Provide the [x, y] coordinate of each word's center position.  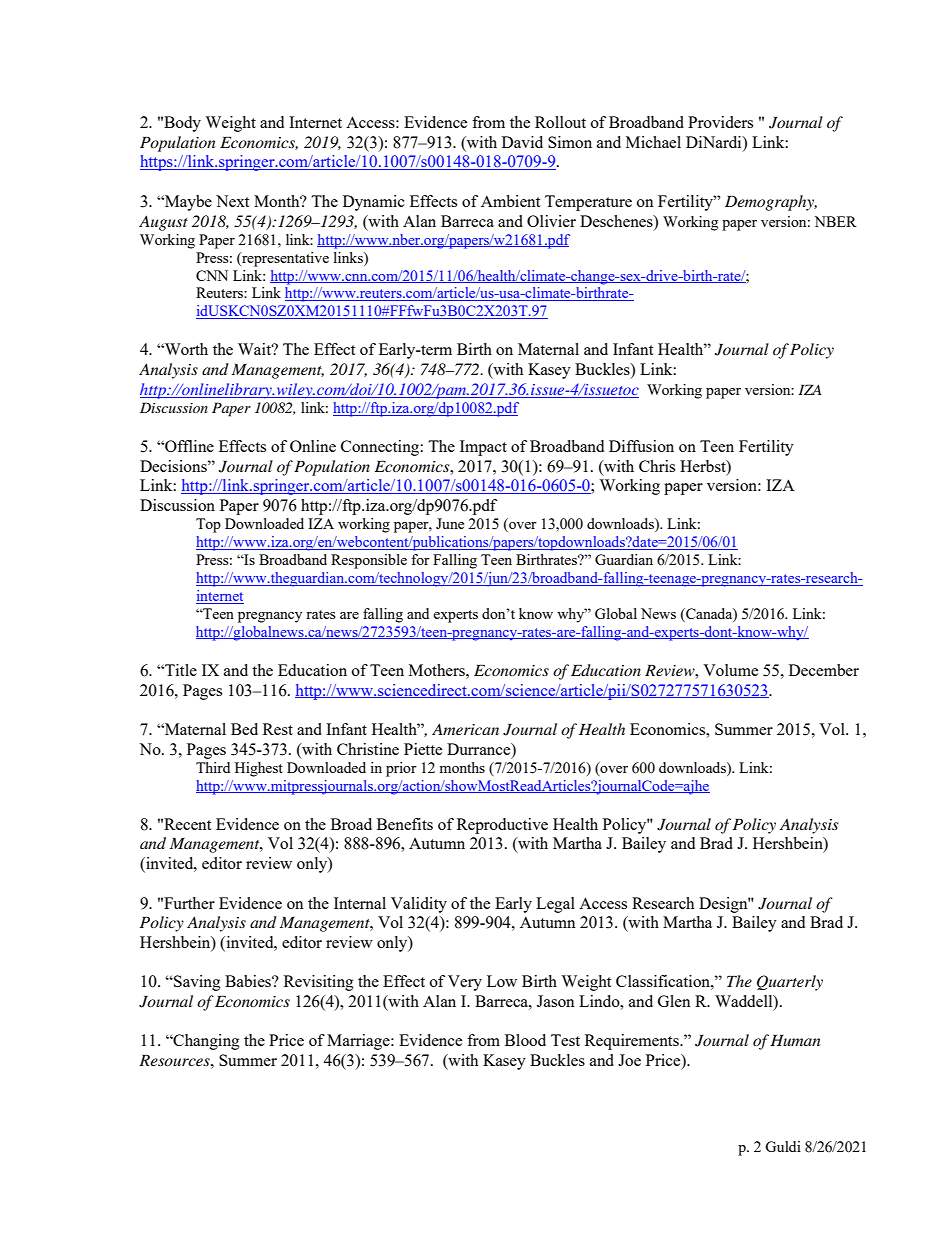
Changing [205, 1042]
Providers [720, 122]
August [163, 223]
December [824, 670]
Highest [259, 769]
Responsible [369, 561]
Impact [483, 448]
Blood [525, 1040]
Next [232, 201]
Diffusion [641, 446]
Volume [730, 670]
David [522, 142]
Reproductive [502, 826]
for [420, 559]
